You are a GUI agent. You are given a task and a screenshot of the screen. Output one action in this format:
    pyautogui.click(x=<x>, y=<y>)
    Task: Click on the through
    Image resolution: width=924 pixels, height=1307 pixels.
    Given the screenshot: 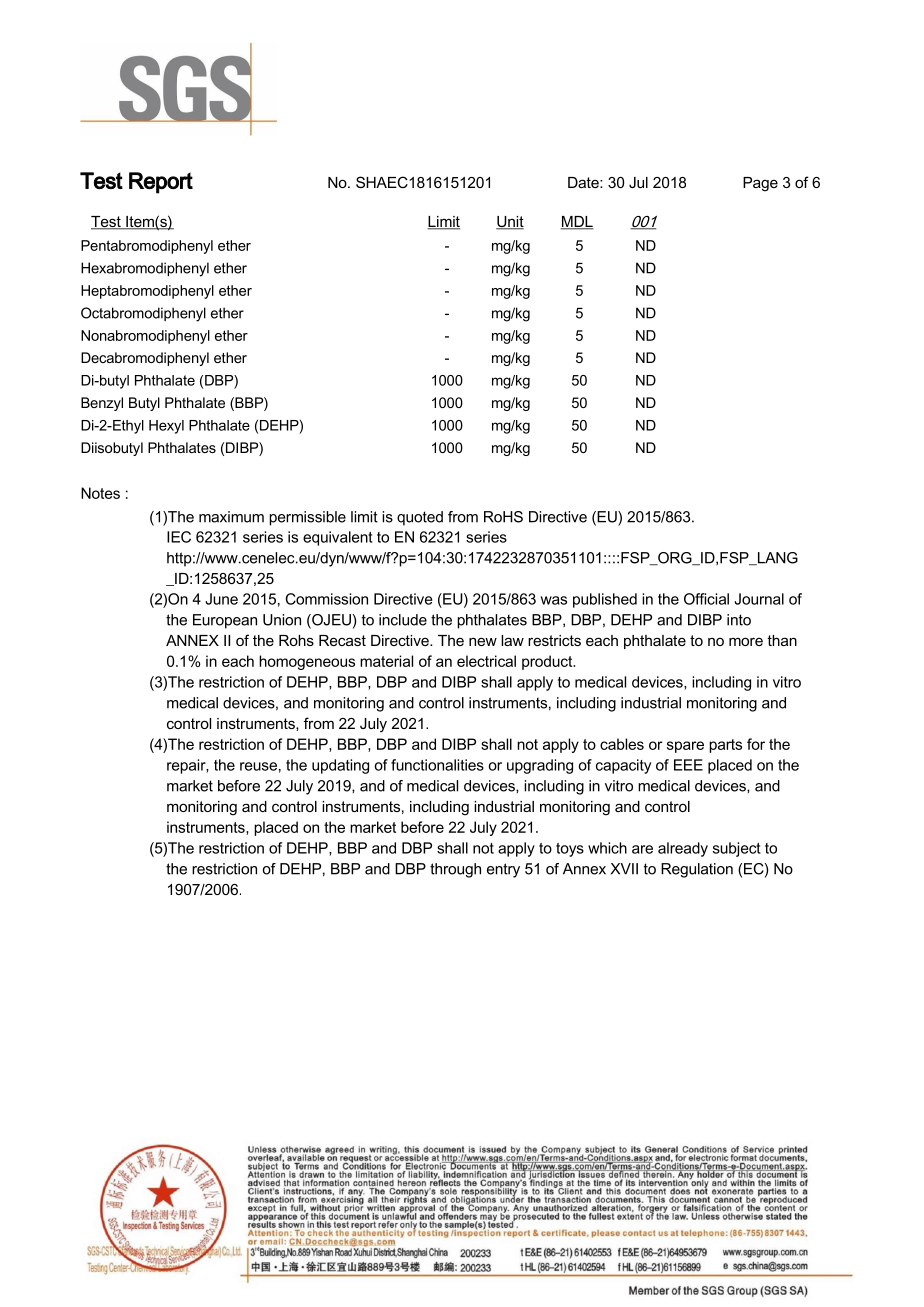 What is the action you would take?
    pyautogui.click(x=455, y=870)
